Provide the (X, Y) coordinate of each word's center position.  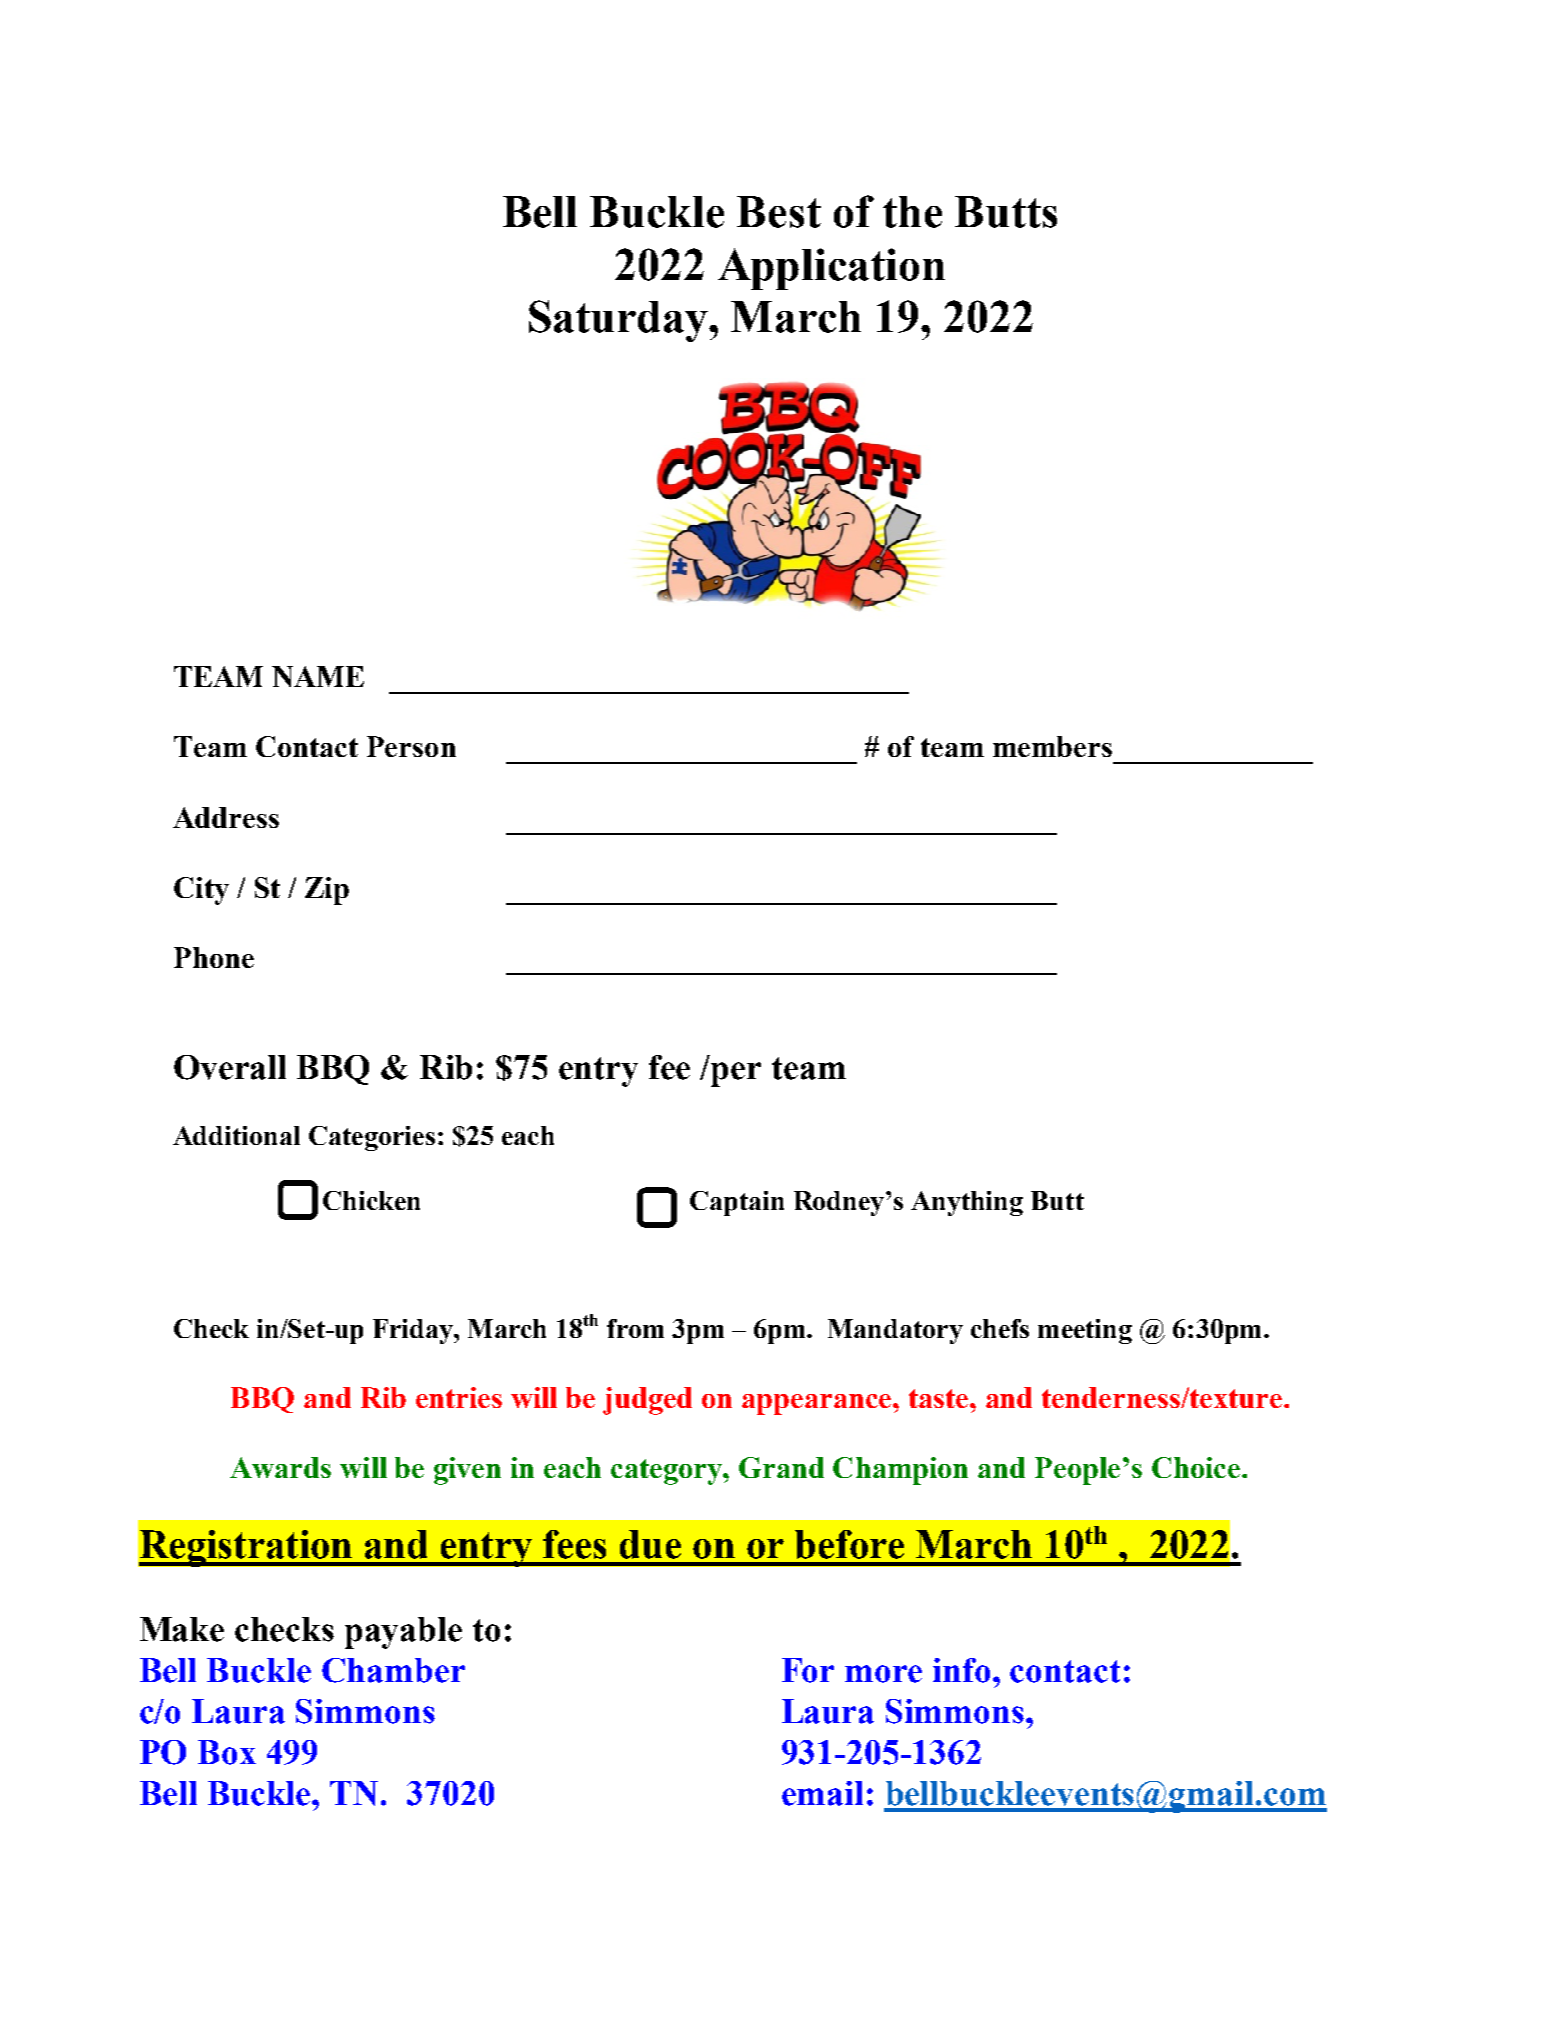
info (963, 1670)
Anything (967, 1203)
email (822, 1793)
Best (779, 212)
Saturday (619, 321)
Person (411, 746)
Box (227, 1752)
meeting (1085, 1331)
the (912, 212)
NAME (318, 676)
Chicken (371, 1200)
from (635, 1328)
